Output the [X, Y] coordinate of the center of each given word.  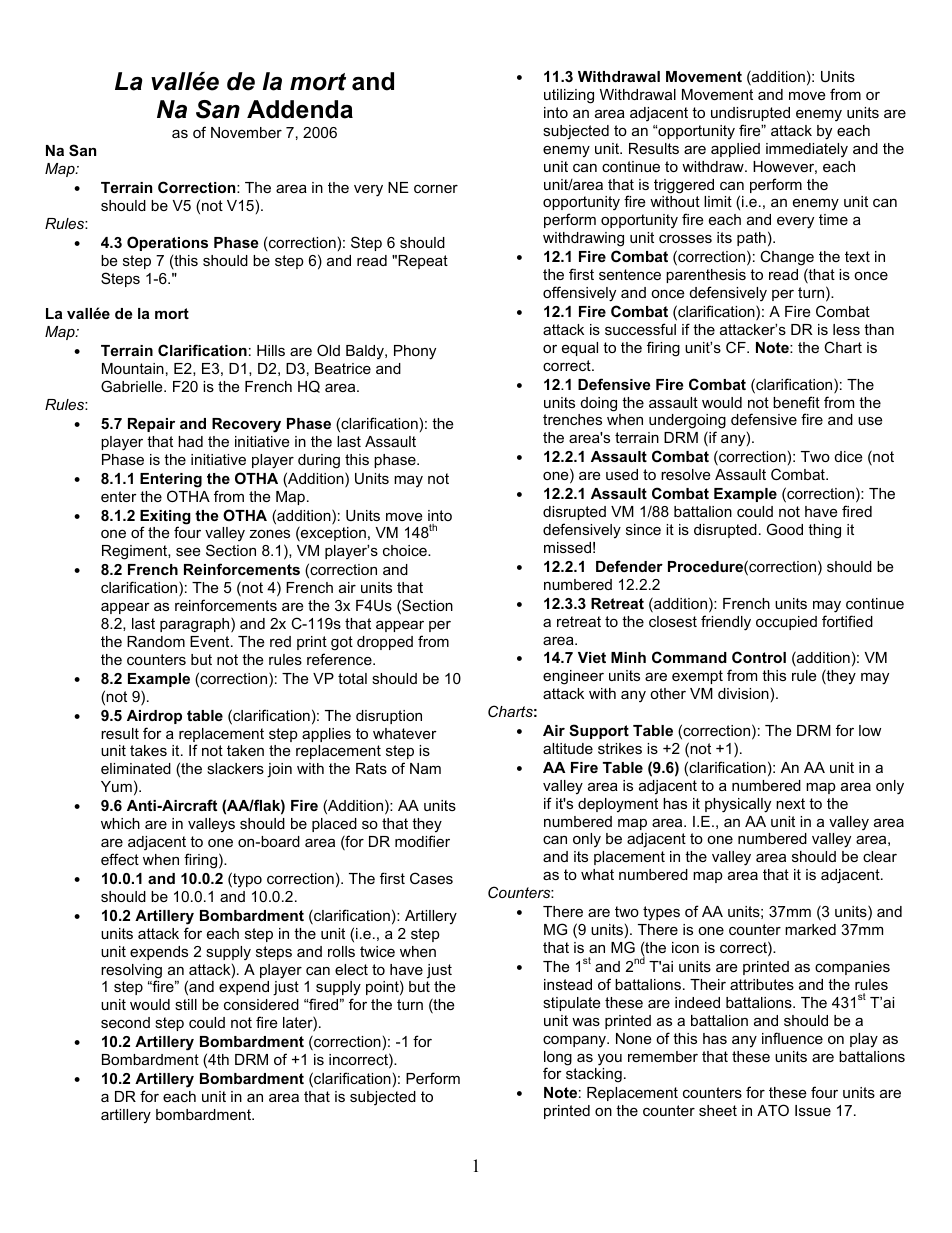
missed [567, 547]
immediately [807, 150]
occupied [786, 623]
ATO [773, 1110]
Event [211, 641]
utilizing [569, 96]
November [246, 132]
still [186, 1004]
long [558, 1059]
